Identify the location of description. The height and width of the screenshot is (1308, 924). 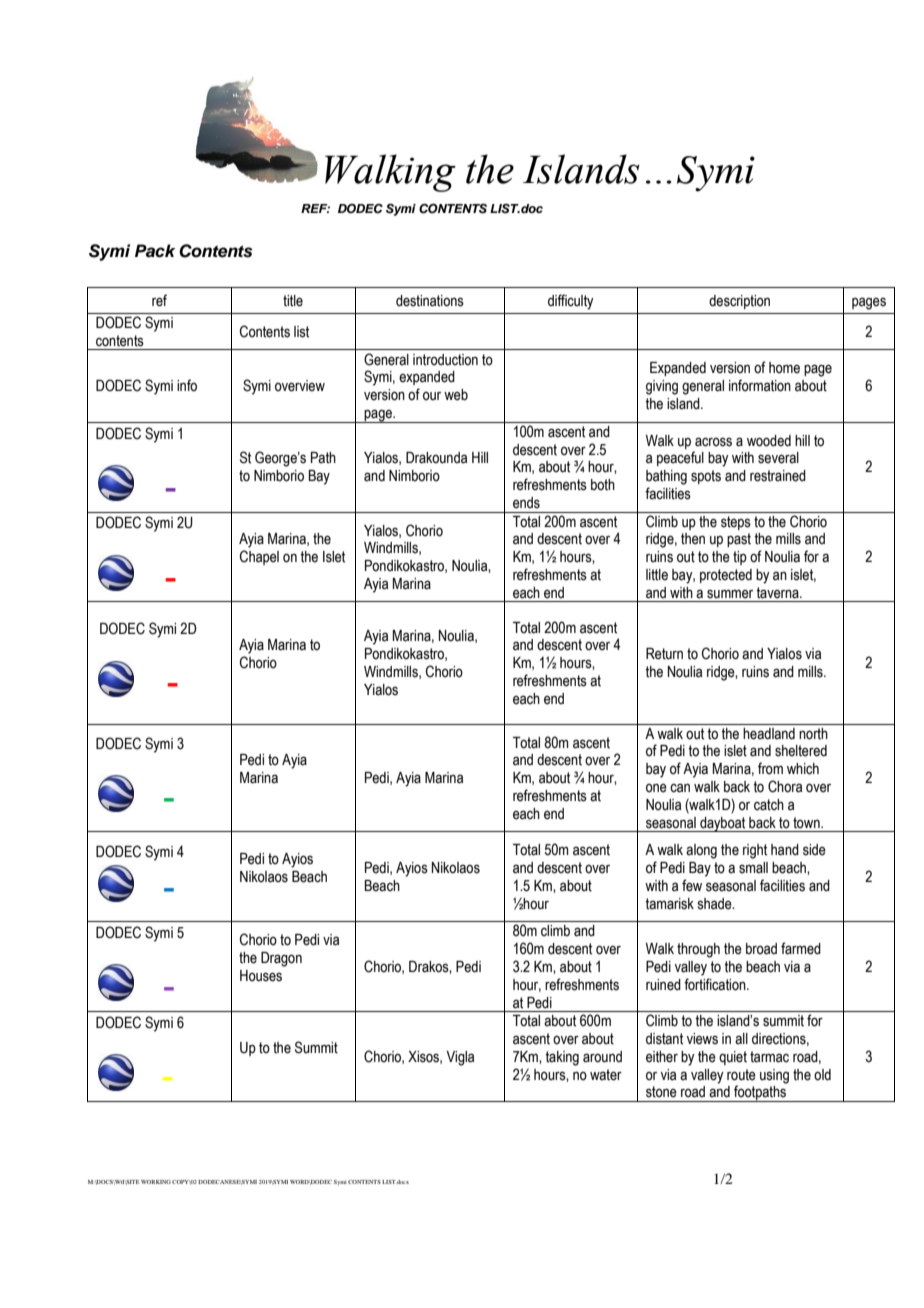
(739, 302).
